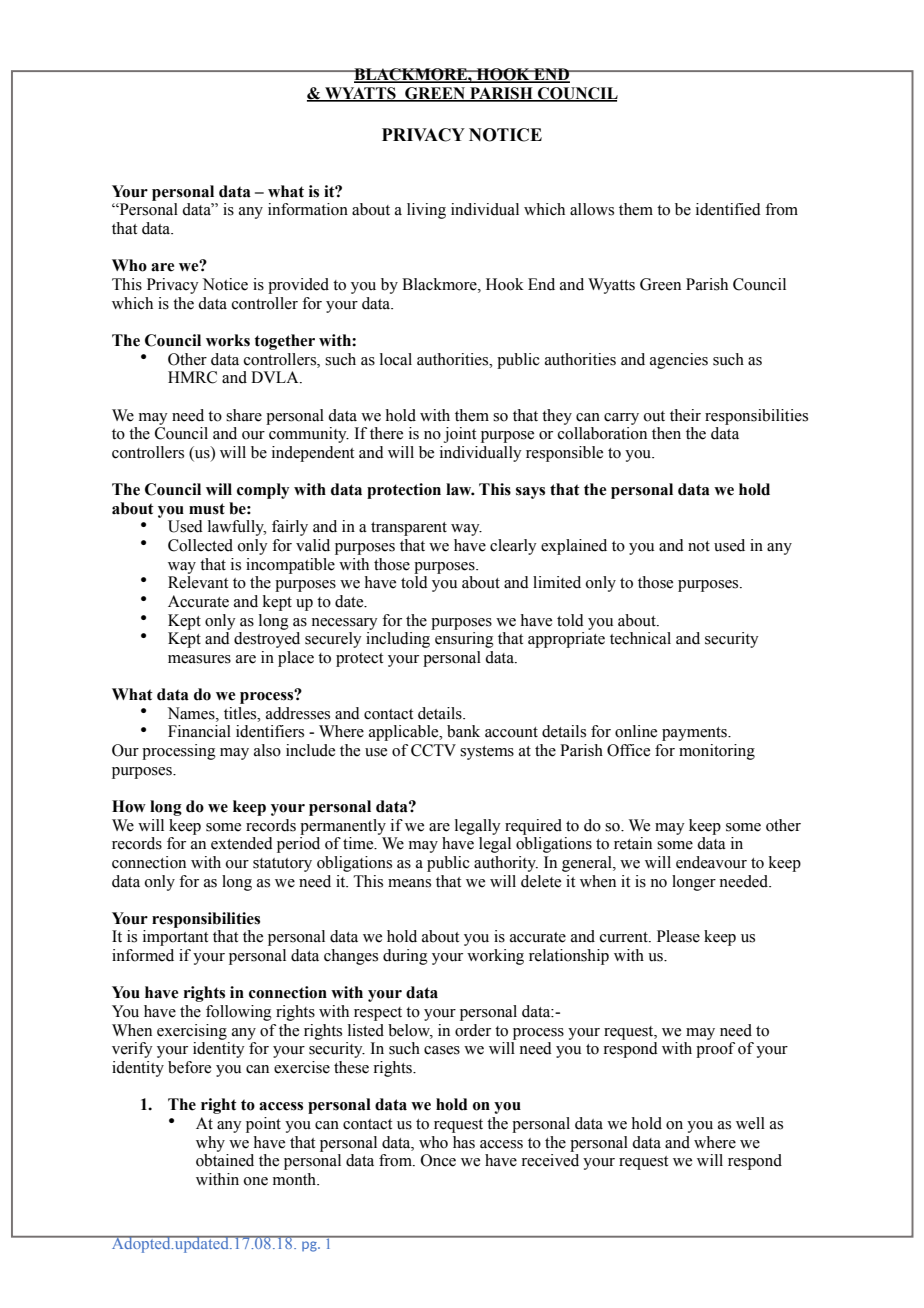 The image size is (924, 1308). What do you see at coordinates (210, 1144) in the screenshot?
I see `why` at bounding box center [210, 1144].
